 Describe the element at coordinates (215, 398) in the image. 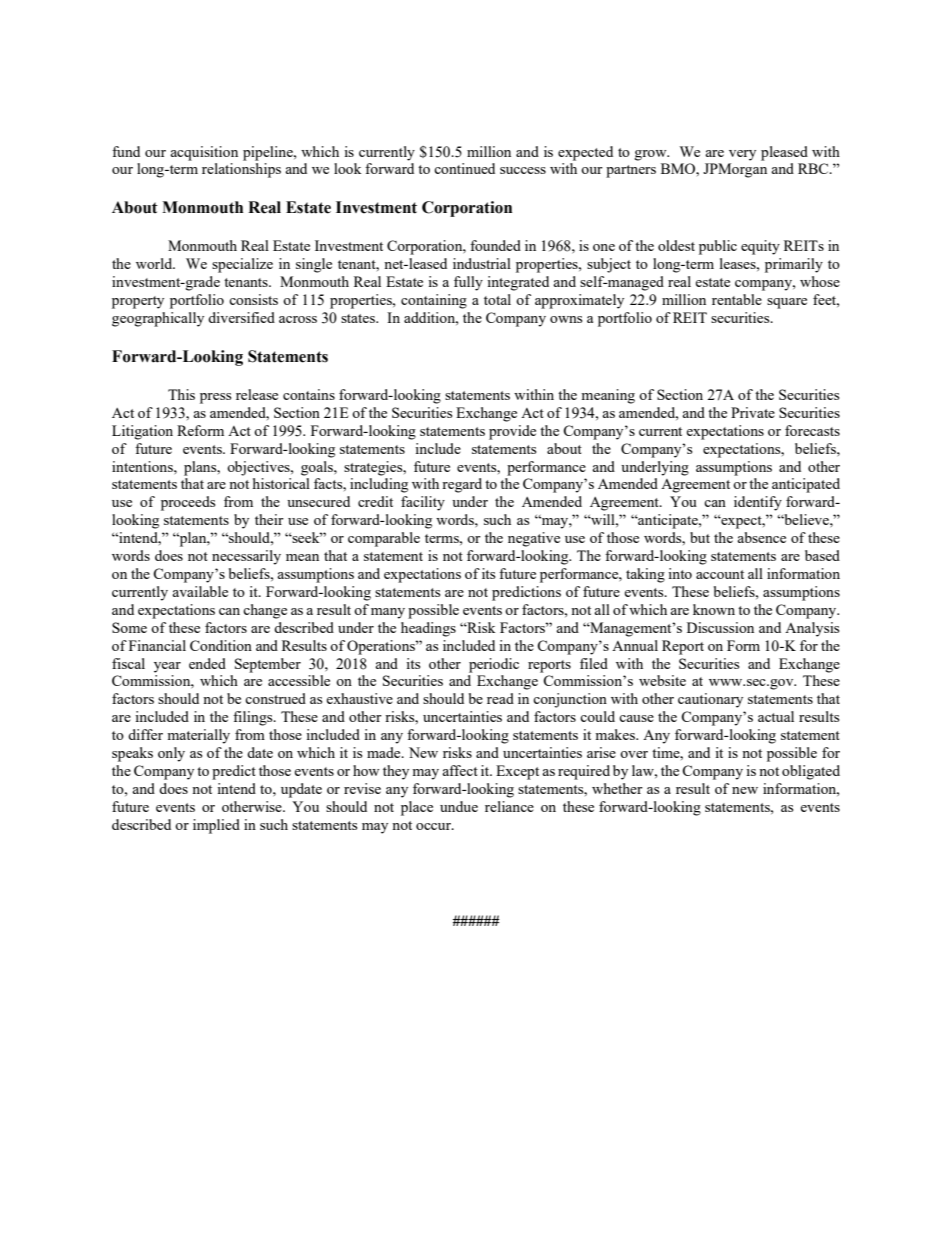

I see `press` at that location.
